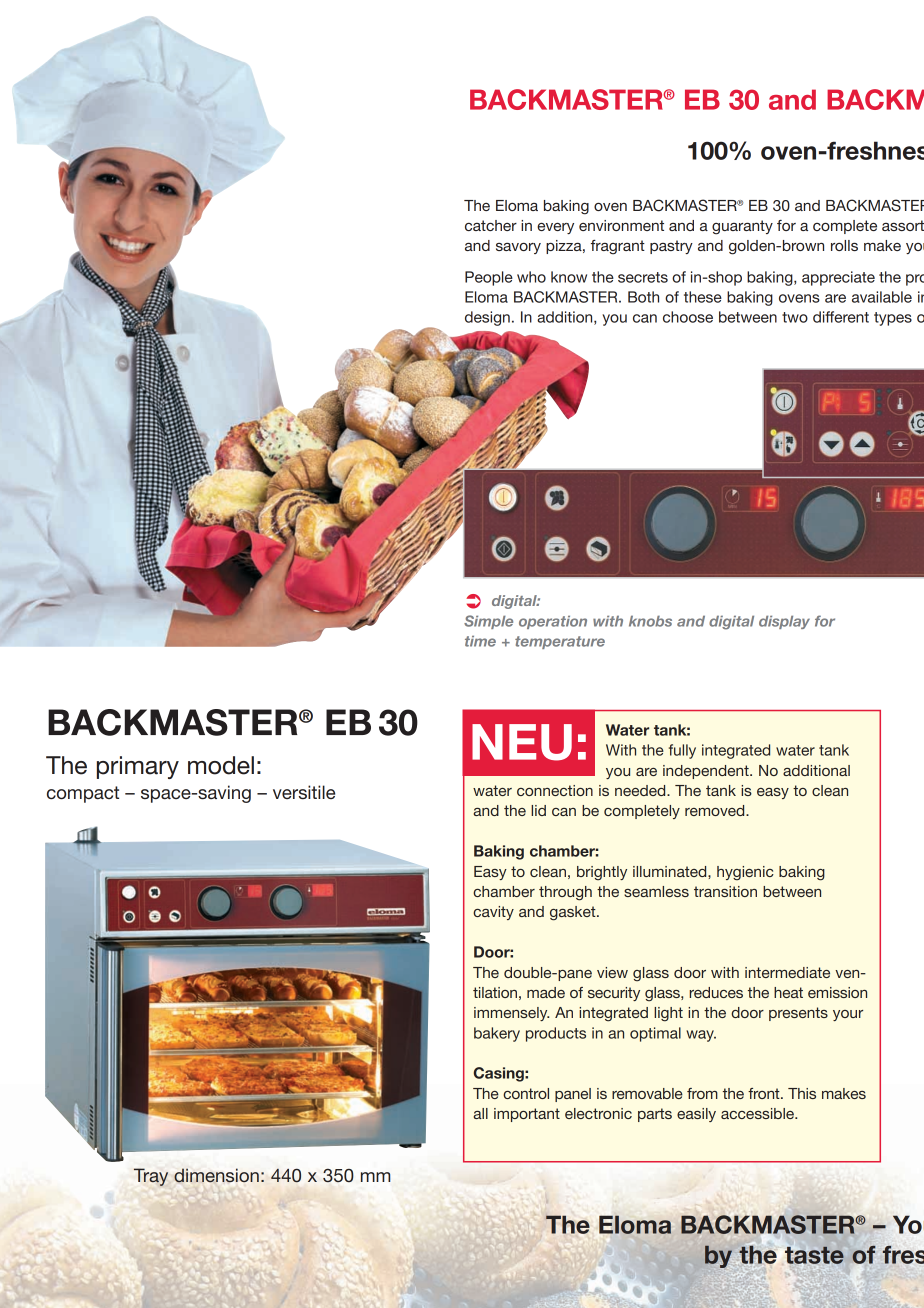  Describe the element at coordinates (480, 1113) in the screenshot. I see `all` at that location.
